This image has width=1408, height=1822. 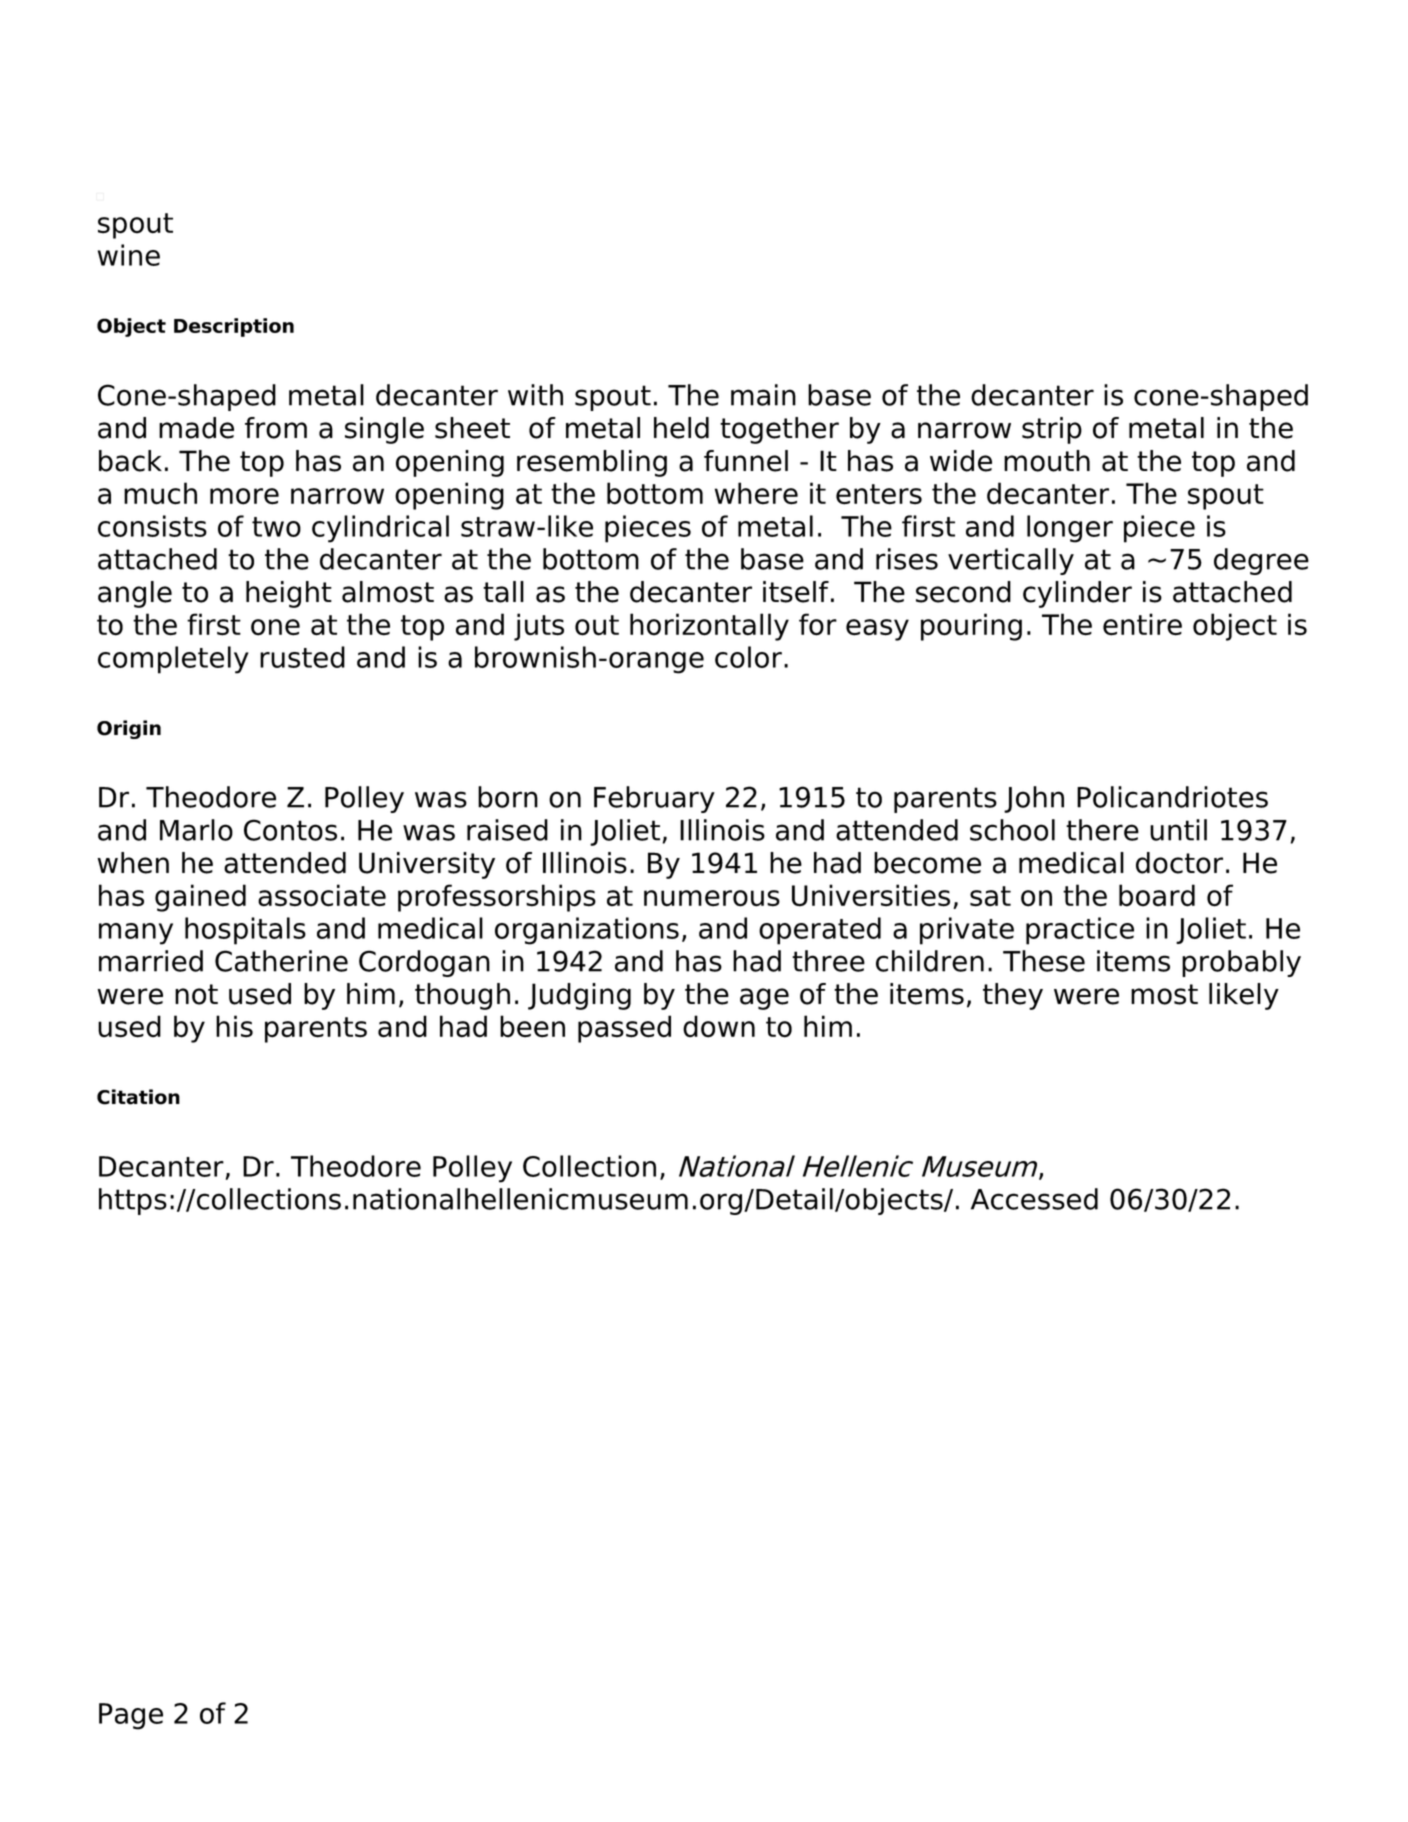 I want to click on down, so click(x=719, y=1026).
